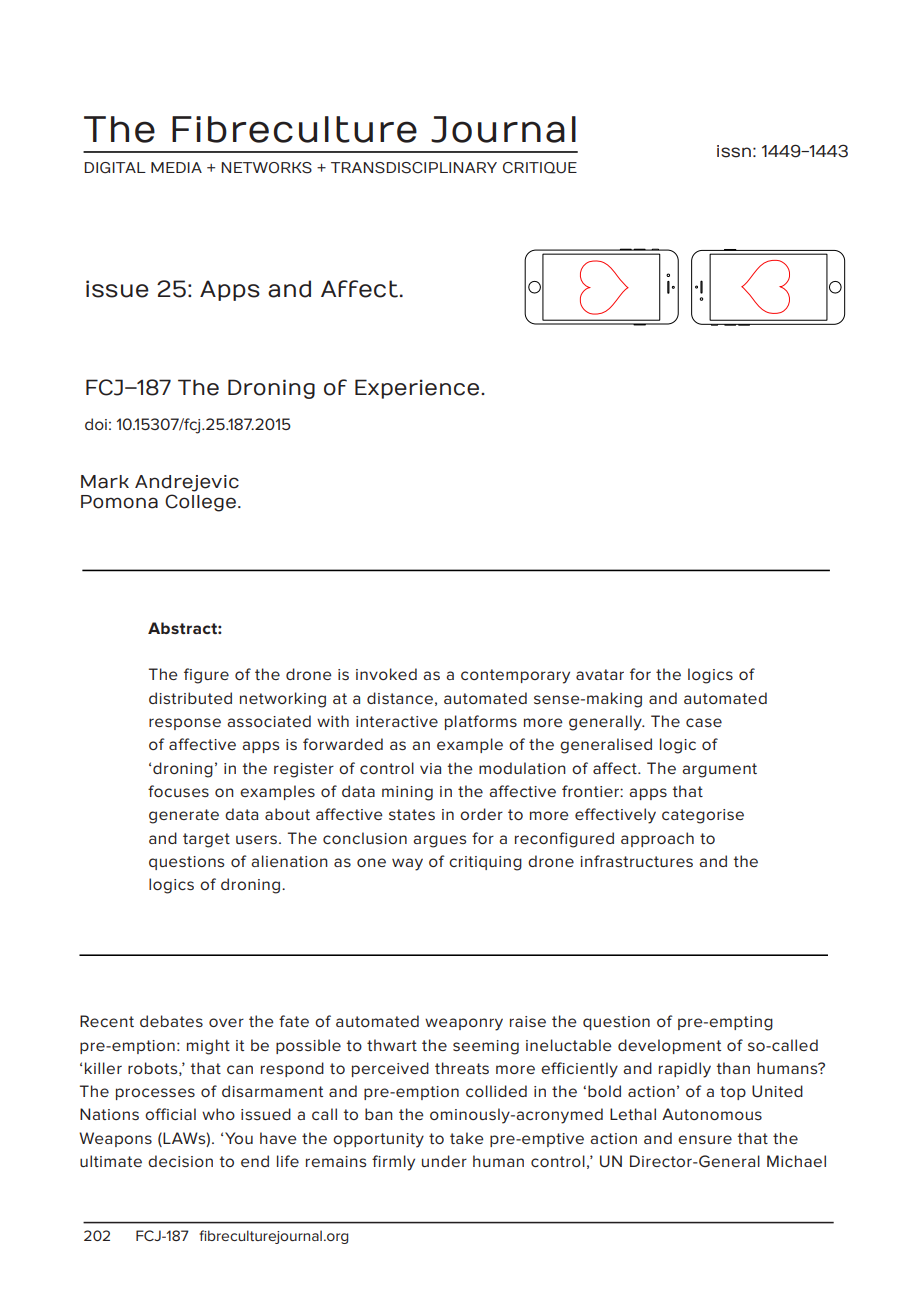 This document has width=924, height=1308. Describe the element at coordinates (407, 864) in the document. I see `way` at that location.
